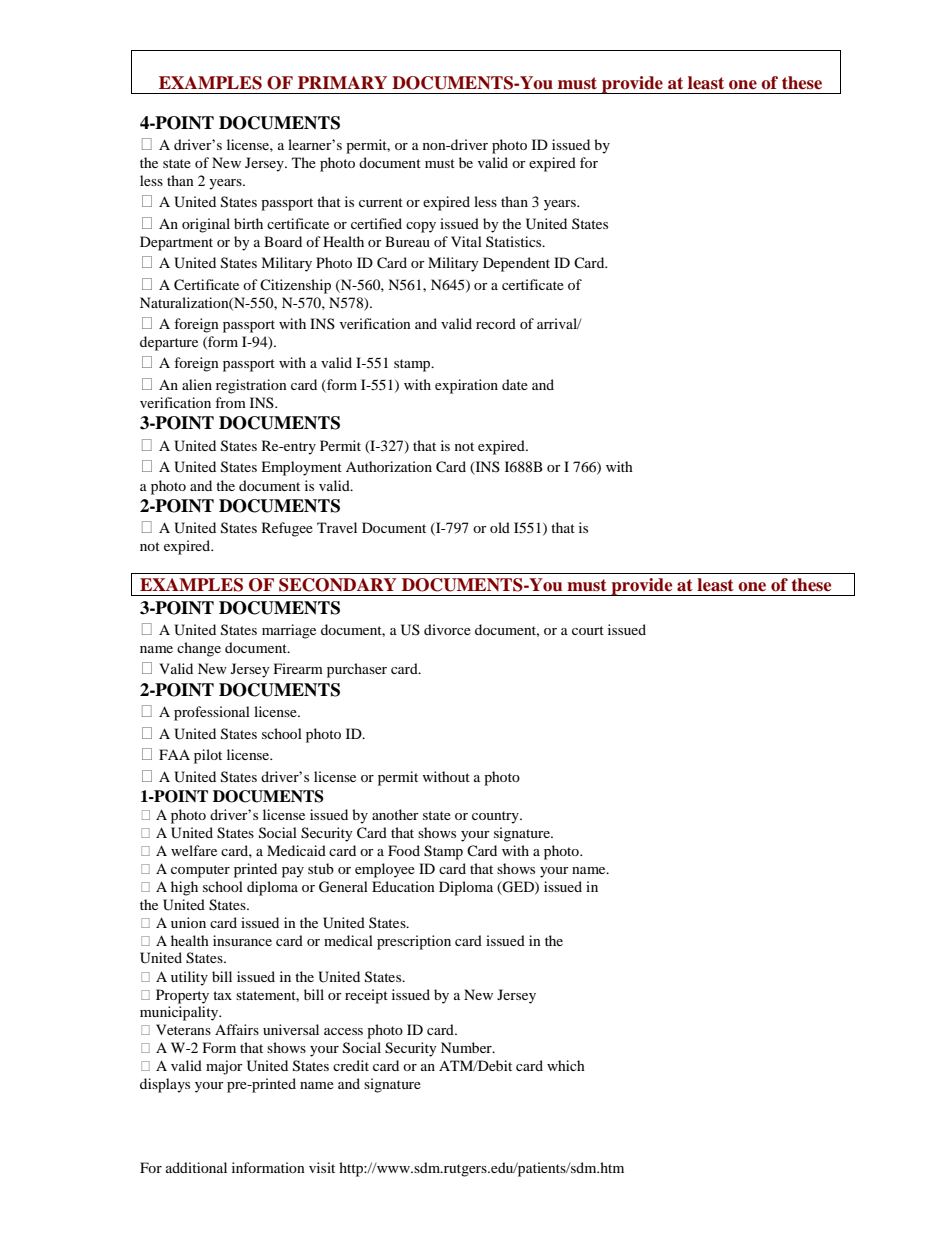 The width and height of the document is (952, 1233). What do you see at coordinates (196, 1167) in the document?
I see `additional` at bounding box center [196, 1167].
